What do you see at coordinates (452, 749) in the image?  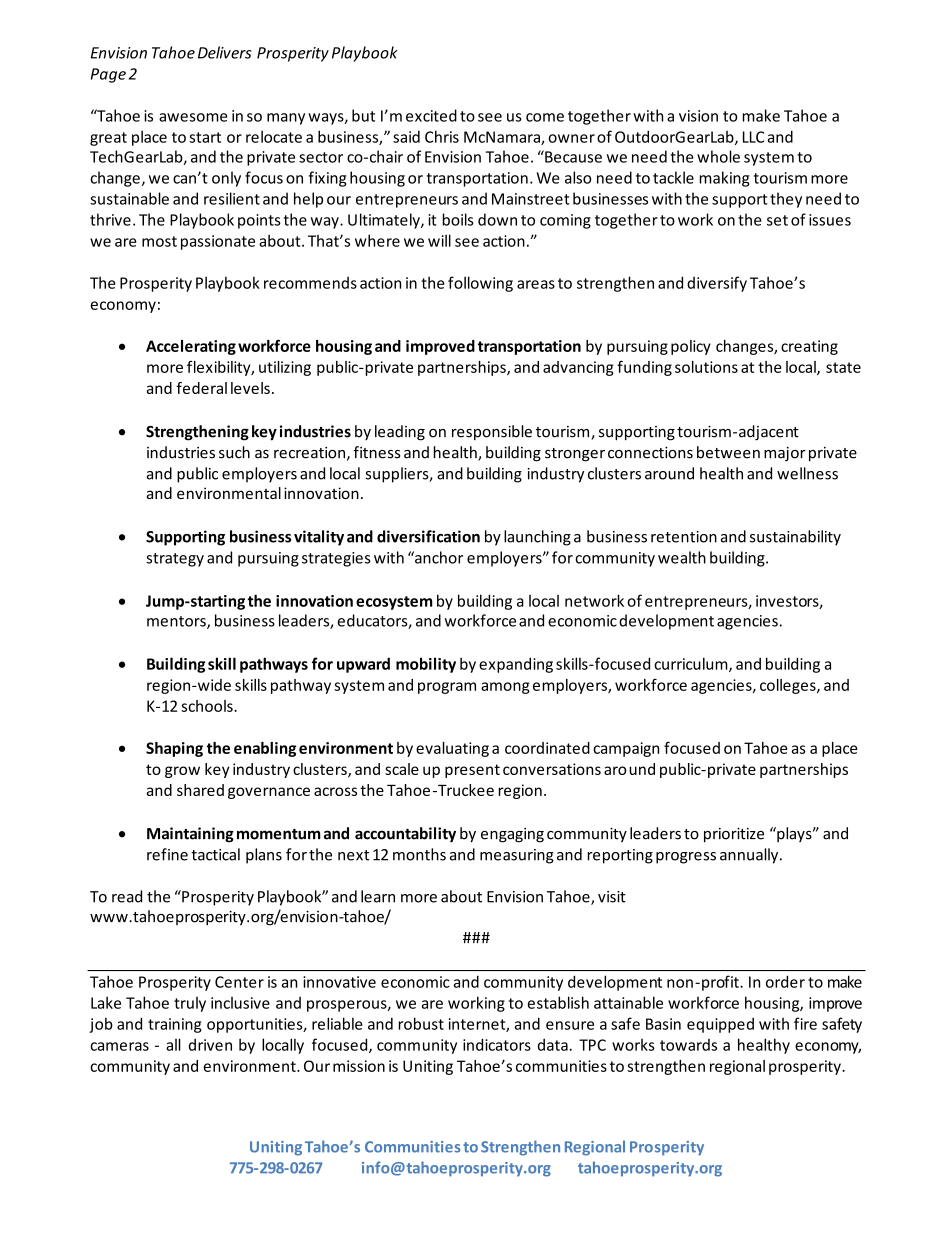 I see `evaluating` at bounding box center [452, 749].
